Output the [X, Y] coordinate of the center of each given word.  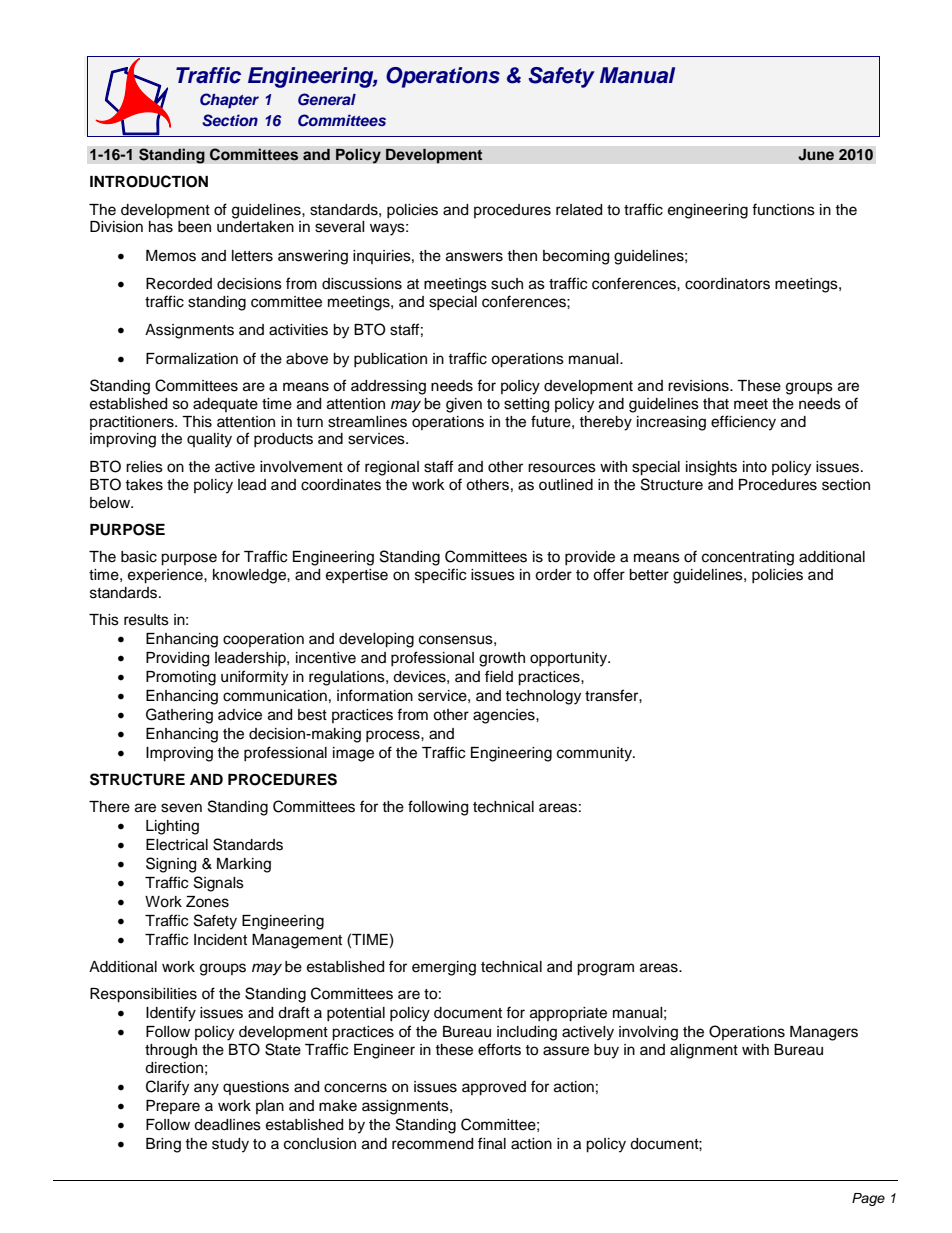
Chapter [229, 100]
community [595, 754]
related [579, 210]
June [816, 154]
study [230, 1145]
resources [562, 468]
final [492, 1143]
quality [209, 440]
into [755, 467]
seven [181, 808]
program [605, 969]
